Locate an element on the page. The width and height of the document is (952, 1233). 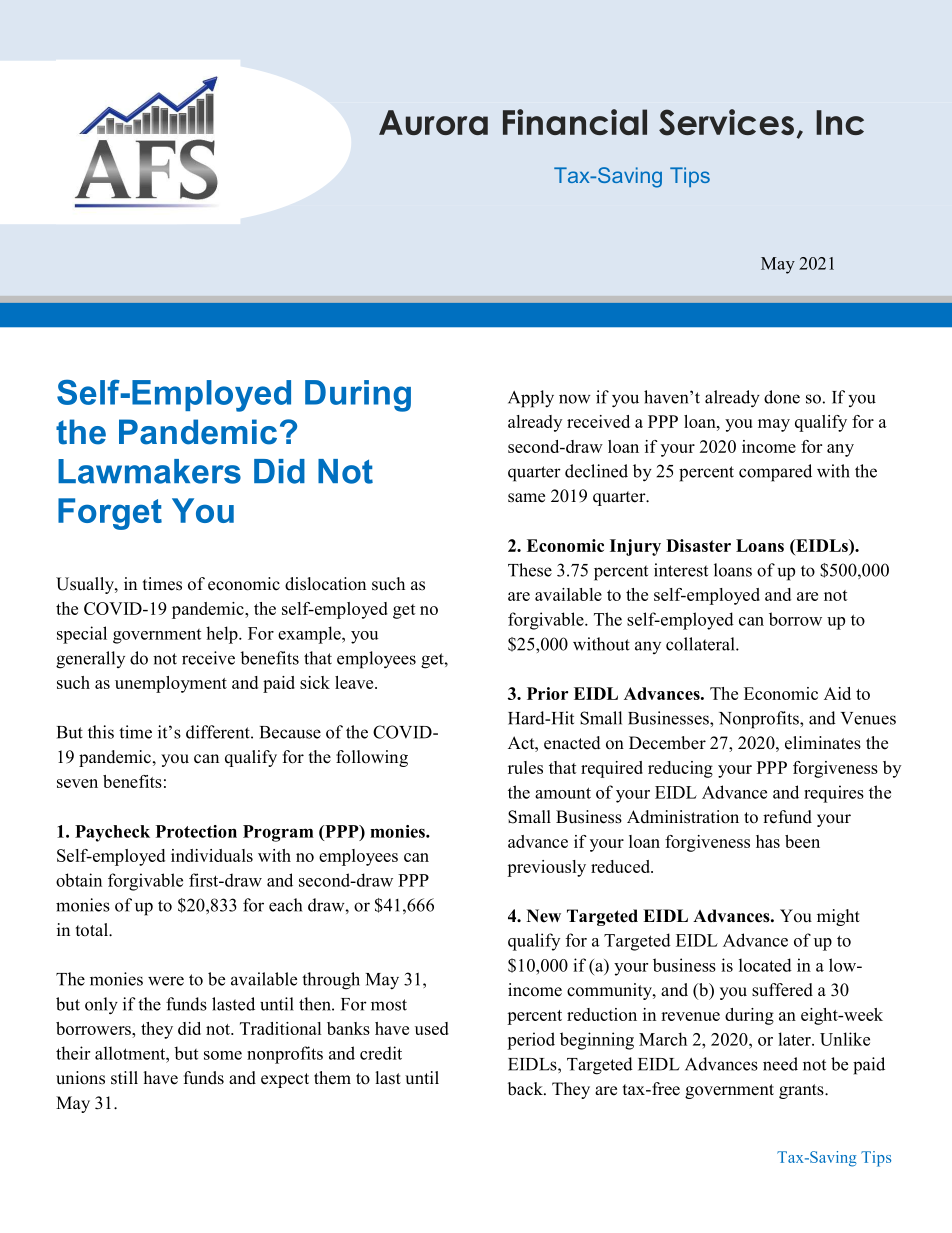
same is located at coordinates (526, 498).
